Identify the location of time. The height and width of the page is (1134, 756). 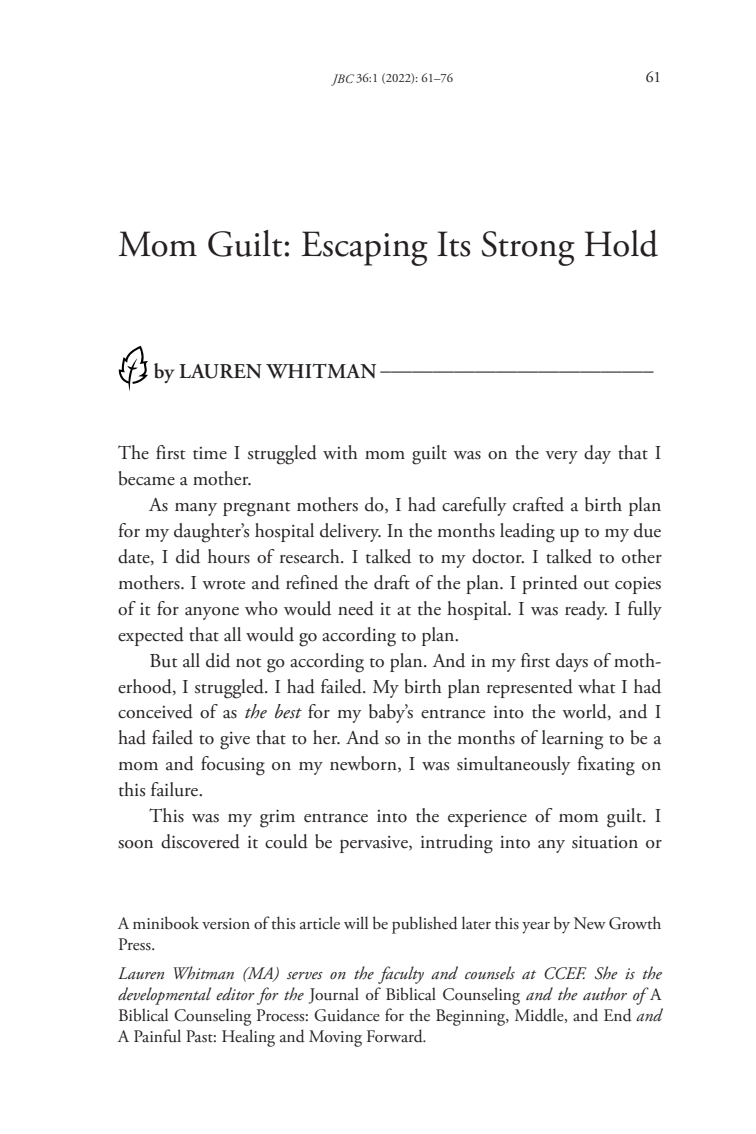
(210, 453).
